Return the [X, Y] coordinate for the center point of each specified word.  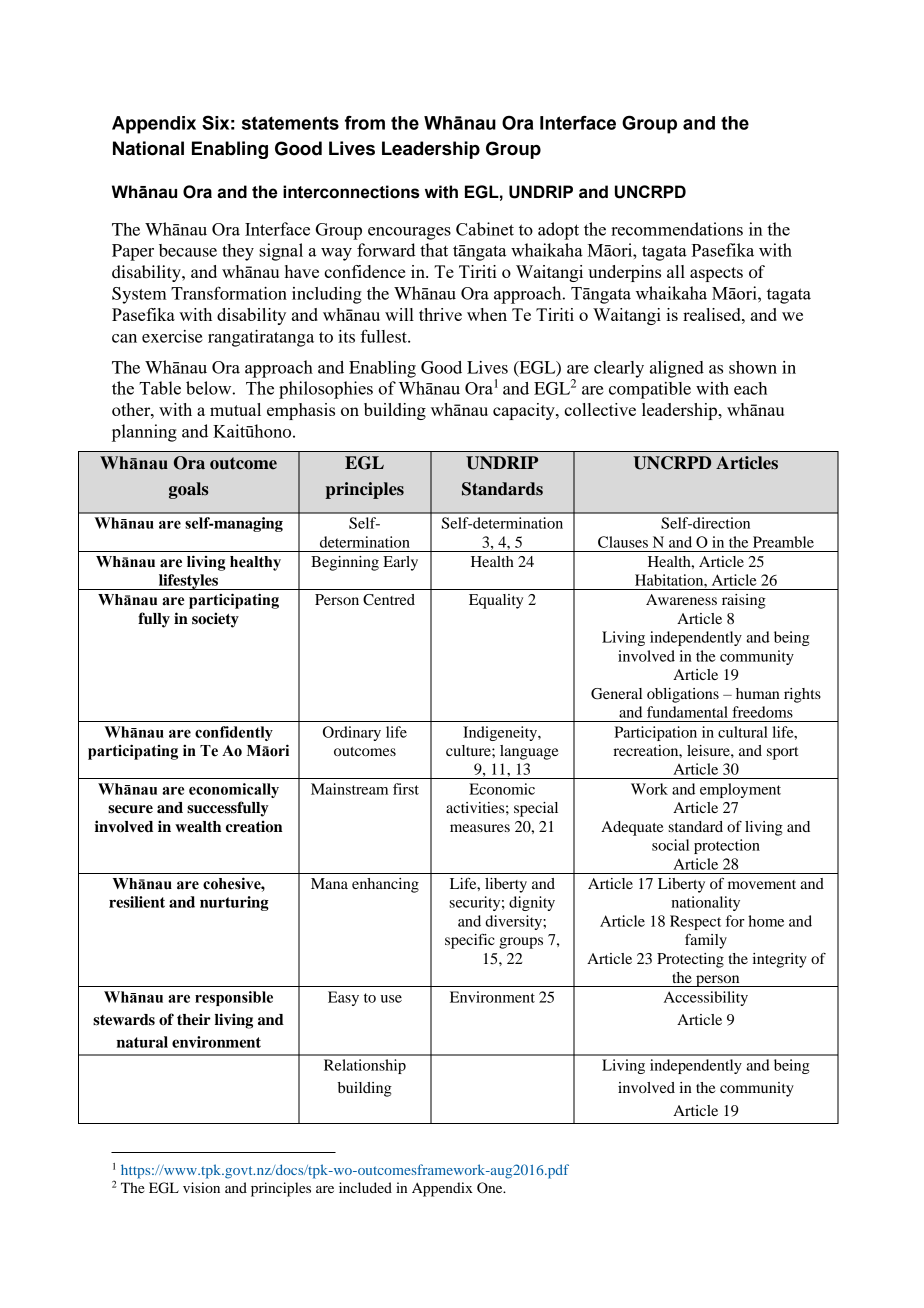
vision [201, 1187]
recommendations [677, 229]
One [491, 1188]
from [365, 123]
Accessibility [706, 998]
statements [290, 123]
